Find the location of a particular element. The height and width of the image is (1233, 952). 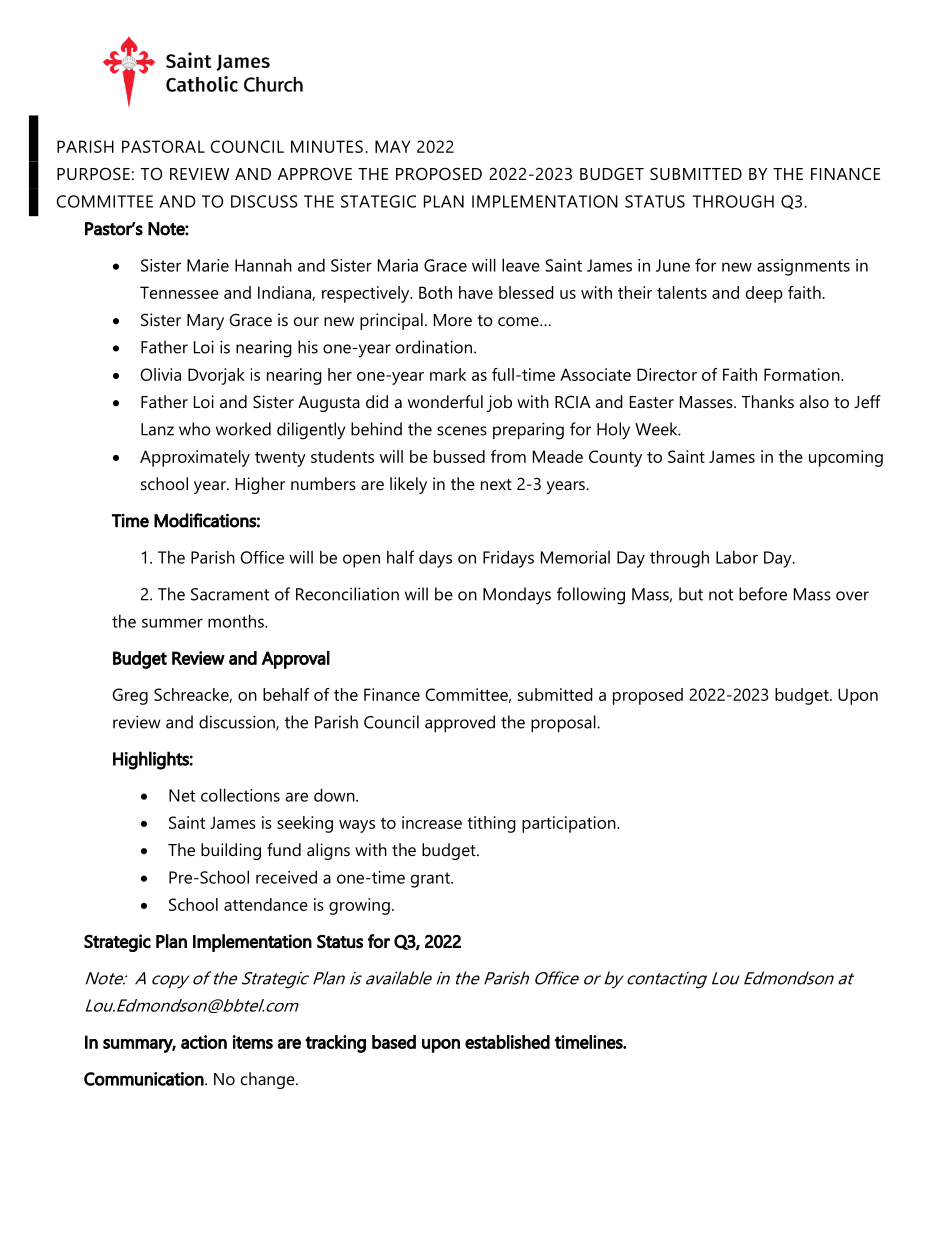

MAY is located at coordinates (393, 146).
